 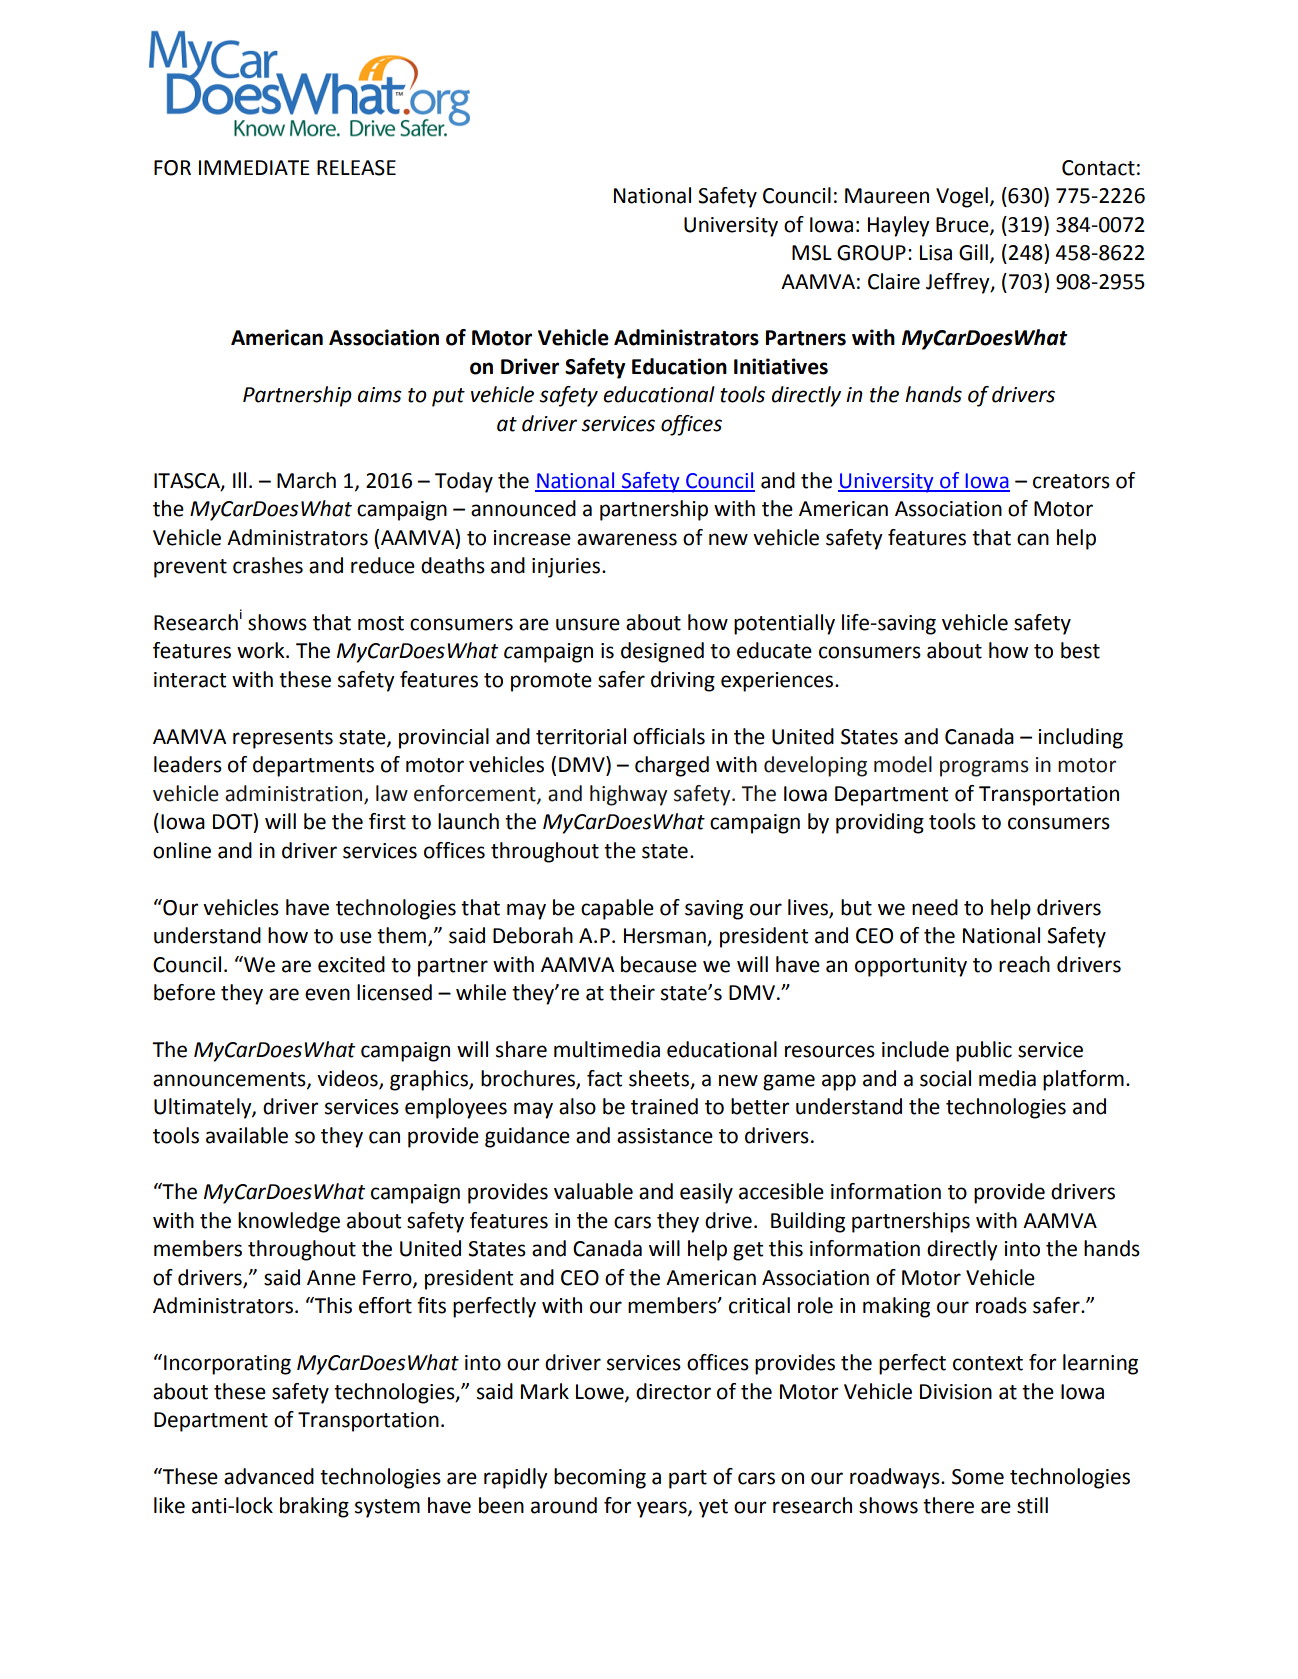 What do you see at coordinates (962, 197) in the screenshot?
I see `Vogel` at bounding box center [962, 197].
